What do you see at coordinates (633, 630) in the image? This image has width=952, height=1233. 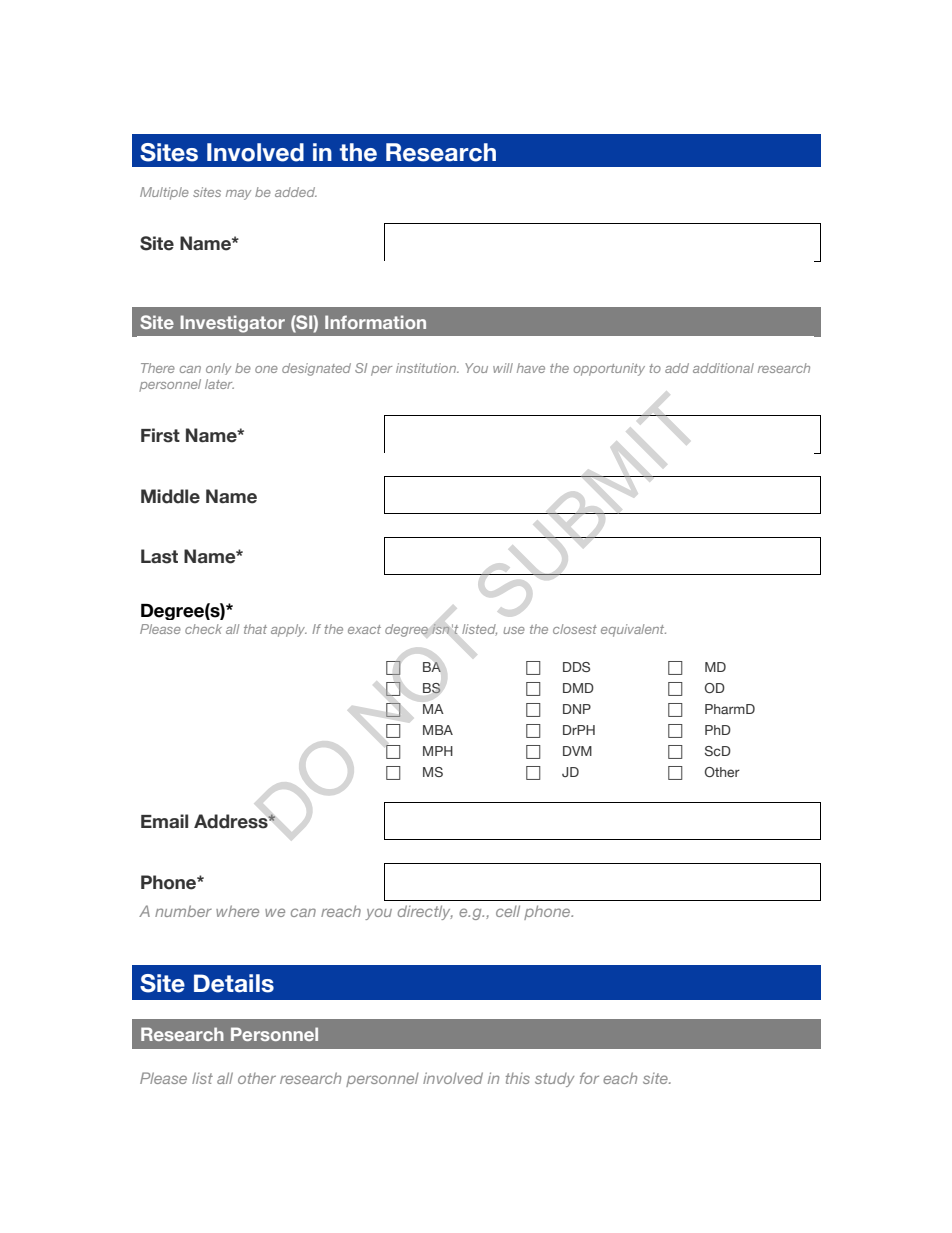 I see `equivalent` at bounding box center [633, 630].
